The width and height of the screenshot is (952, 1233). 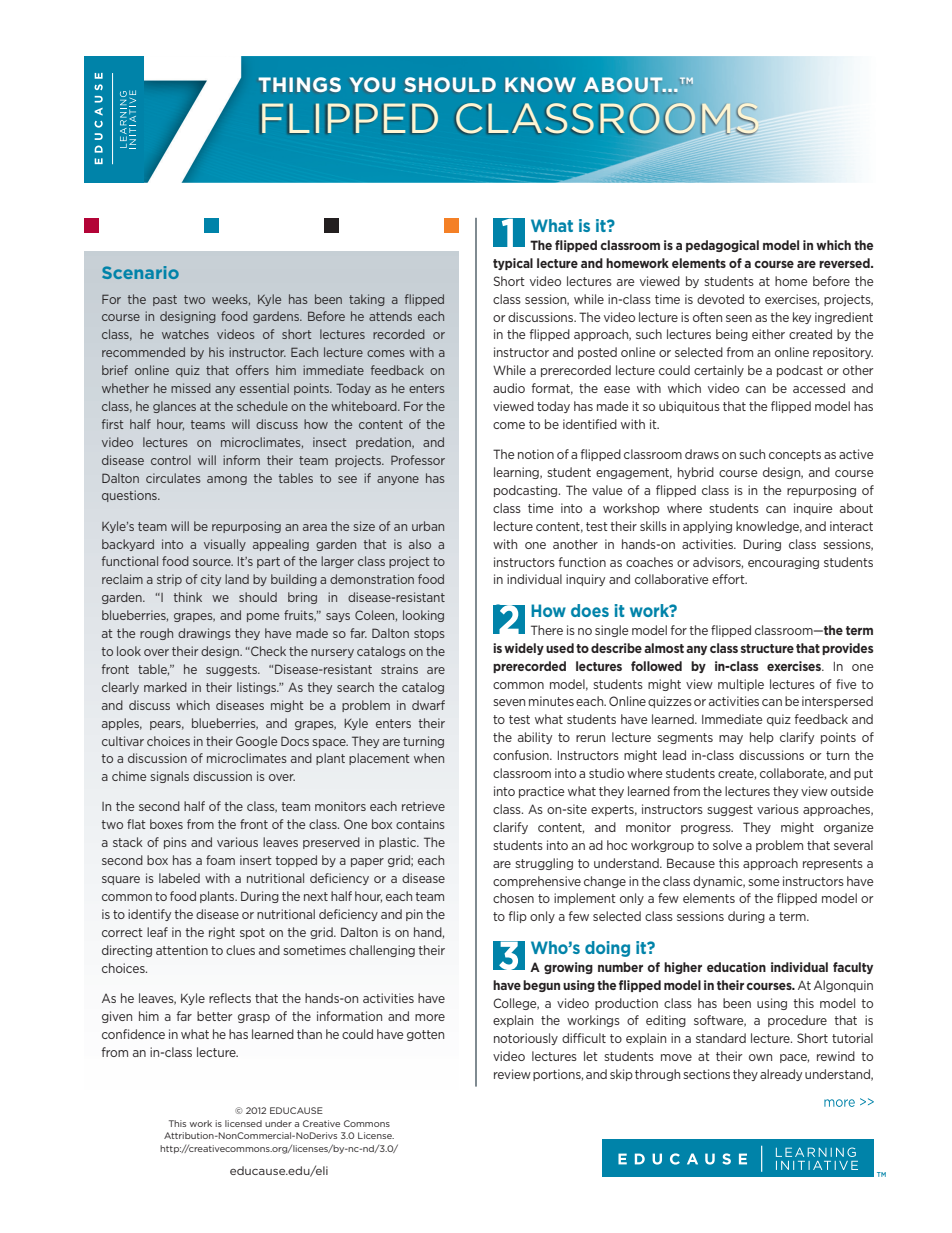 I want to click on city, so click(x=211, y=580).
